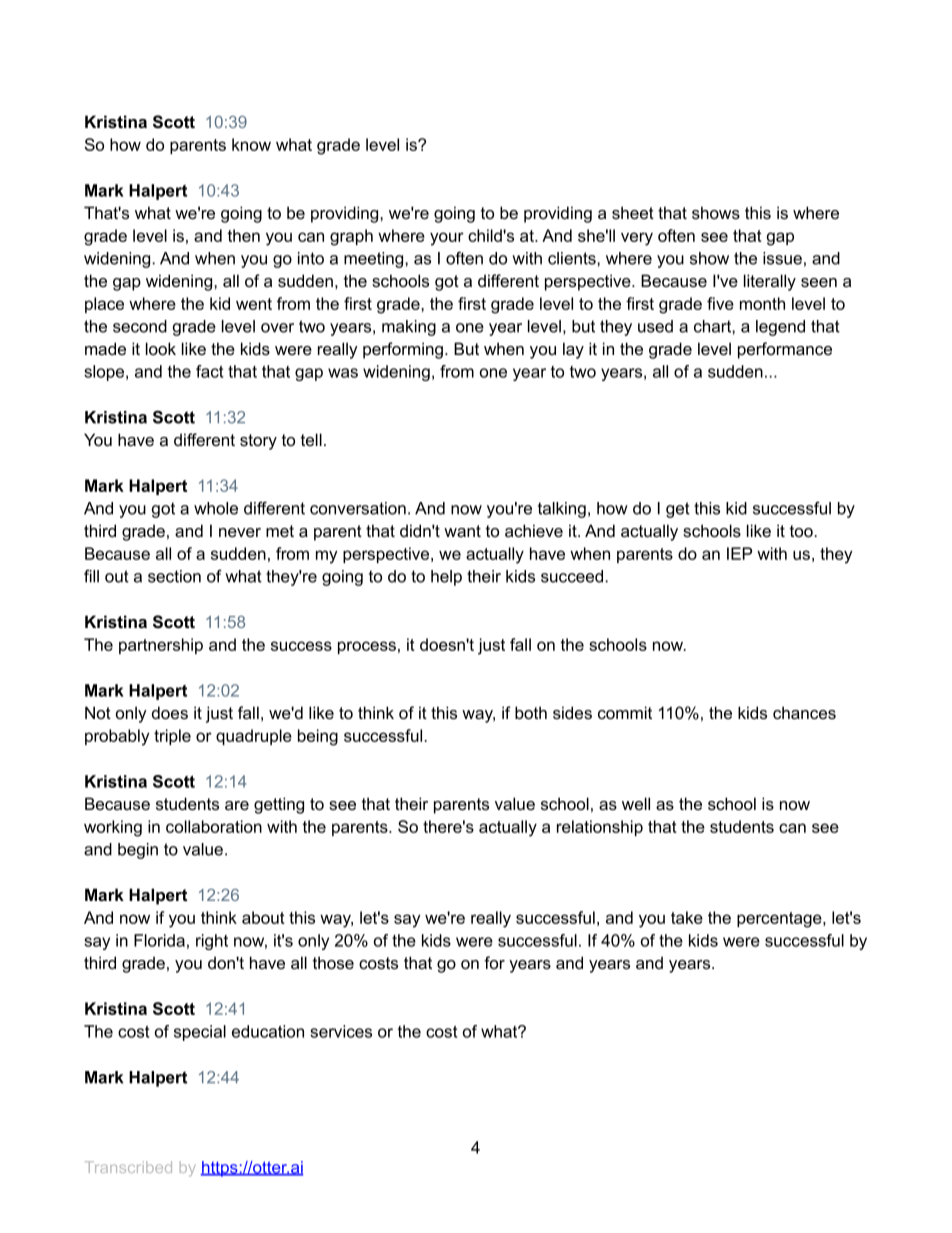 The image size is (952, 1233). What do you see at coordinates (128, 1167) in the image?
I see `Transcribed` at bounding box center [128, 1167].
